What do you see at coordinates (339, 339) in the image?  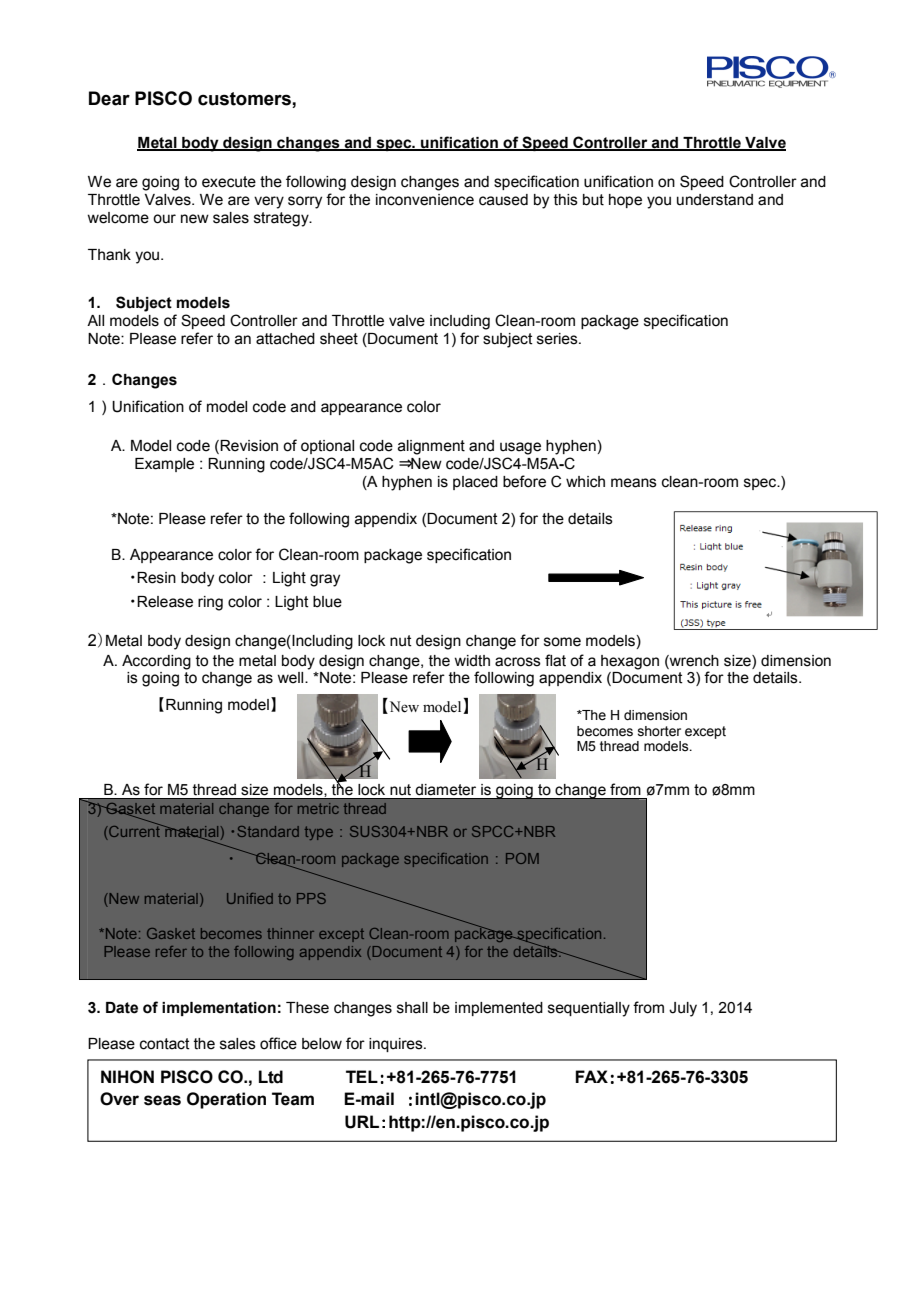 I see `sheet` at bounding box center [339, 339].
